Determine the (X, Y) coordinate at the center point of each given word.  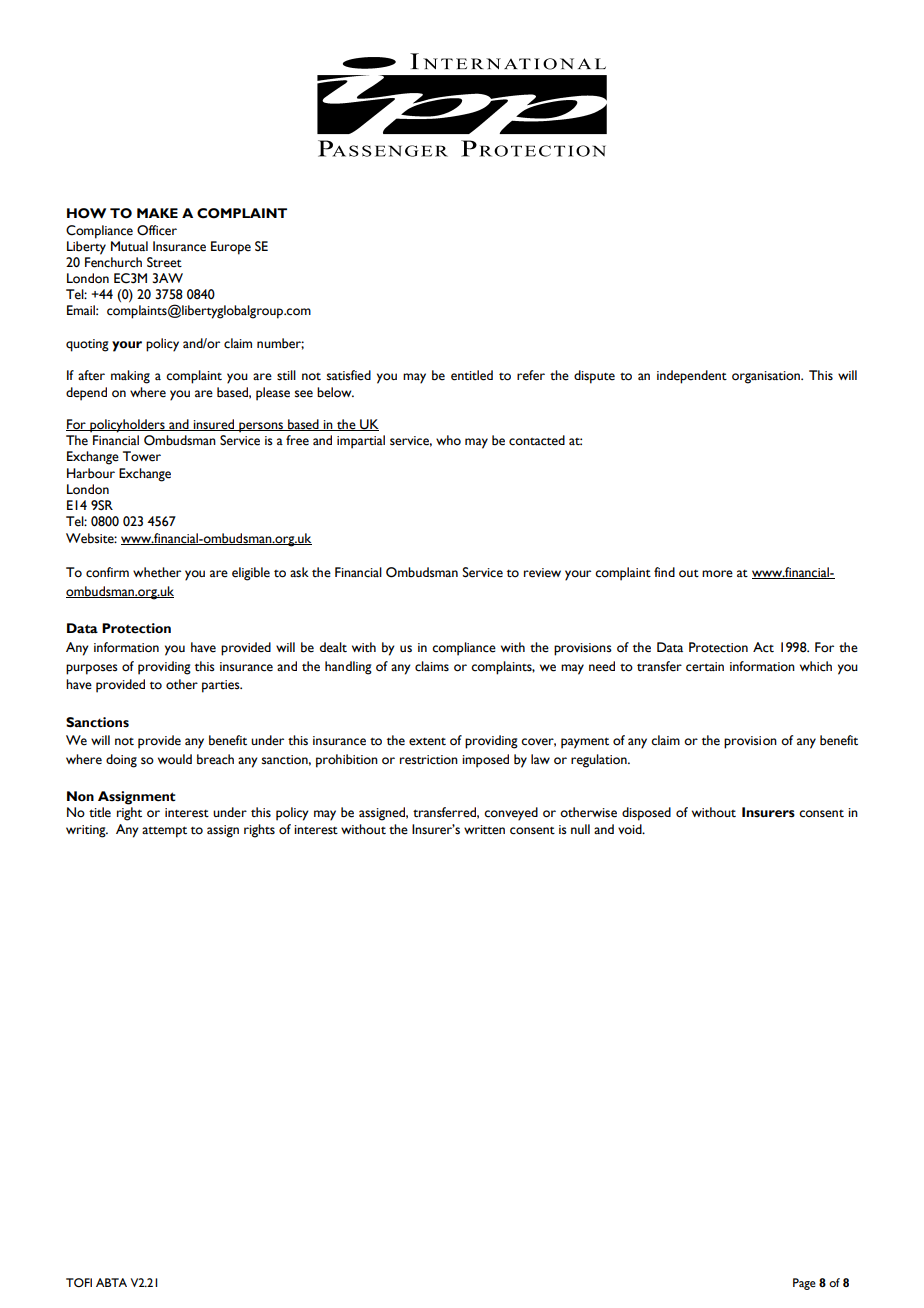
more (717, 574)
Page (804, 1284)
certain (705, 667)
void (631, 829)
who (448, 440)
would (175, 759)
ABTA (111, 1282)
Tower (142, 456)
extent (427, 742)
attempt (164, 832)
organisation (767, 377)
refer (531, 375)
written (484, 830)
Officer (157, 230)
